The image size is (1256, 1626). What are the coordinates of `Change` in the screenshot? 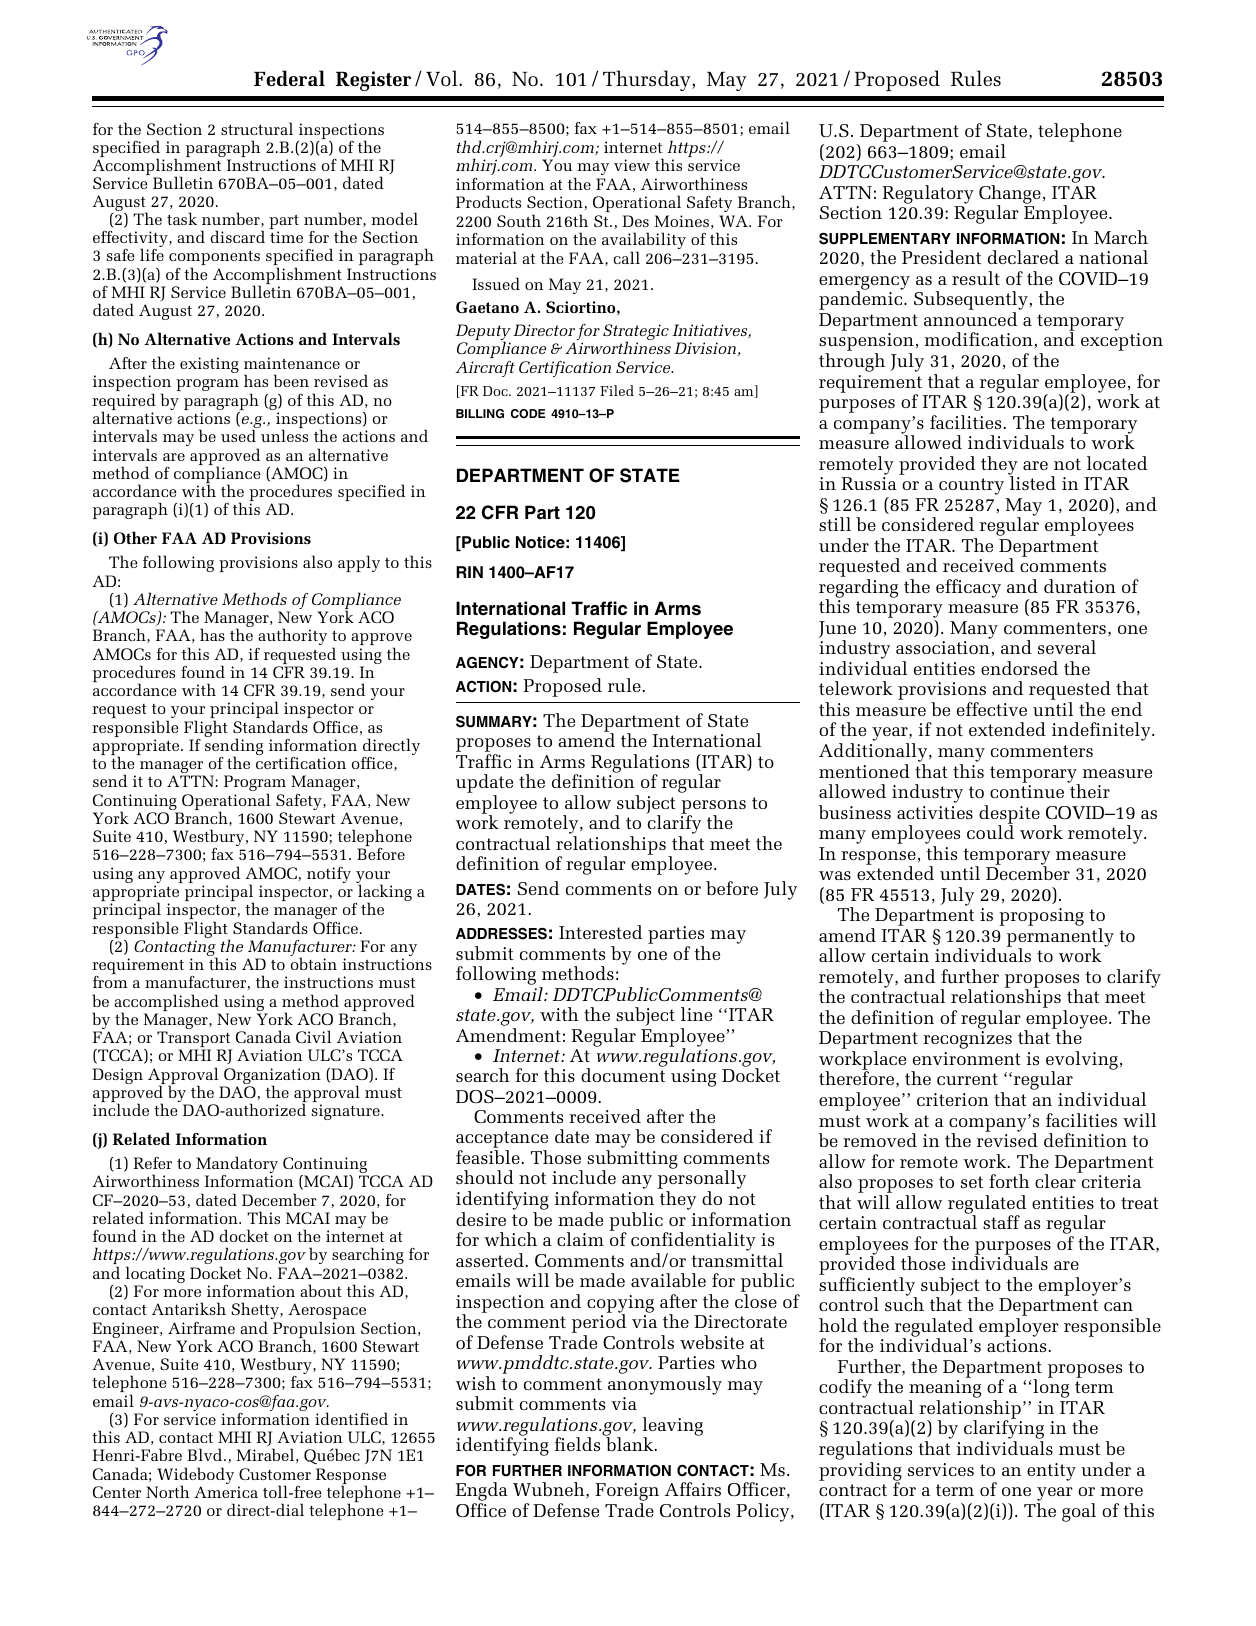 It's located at (1010, 195).
